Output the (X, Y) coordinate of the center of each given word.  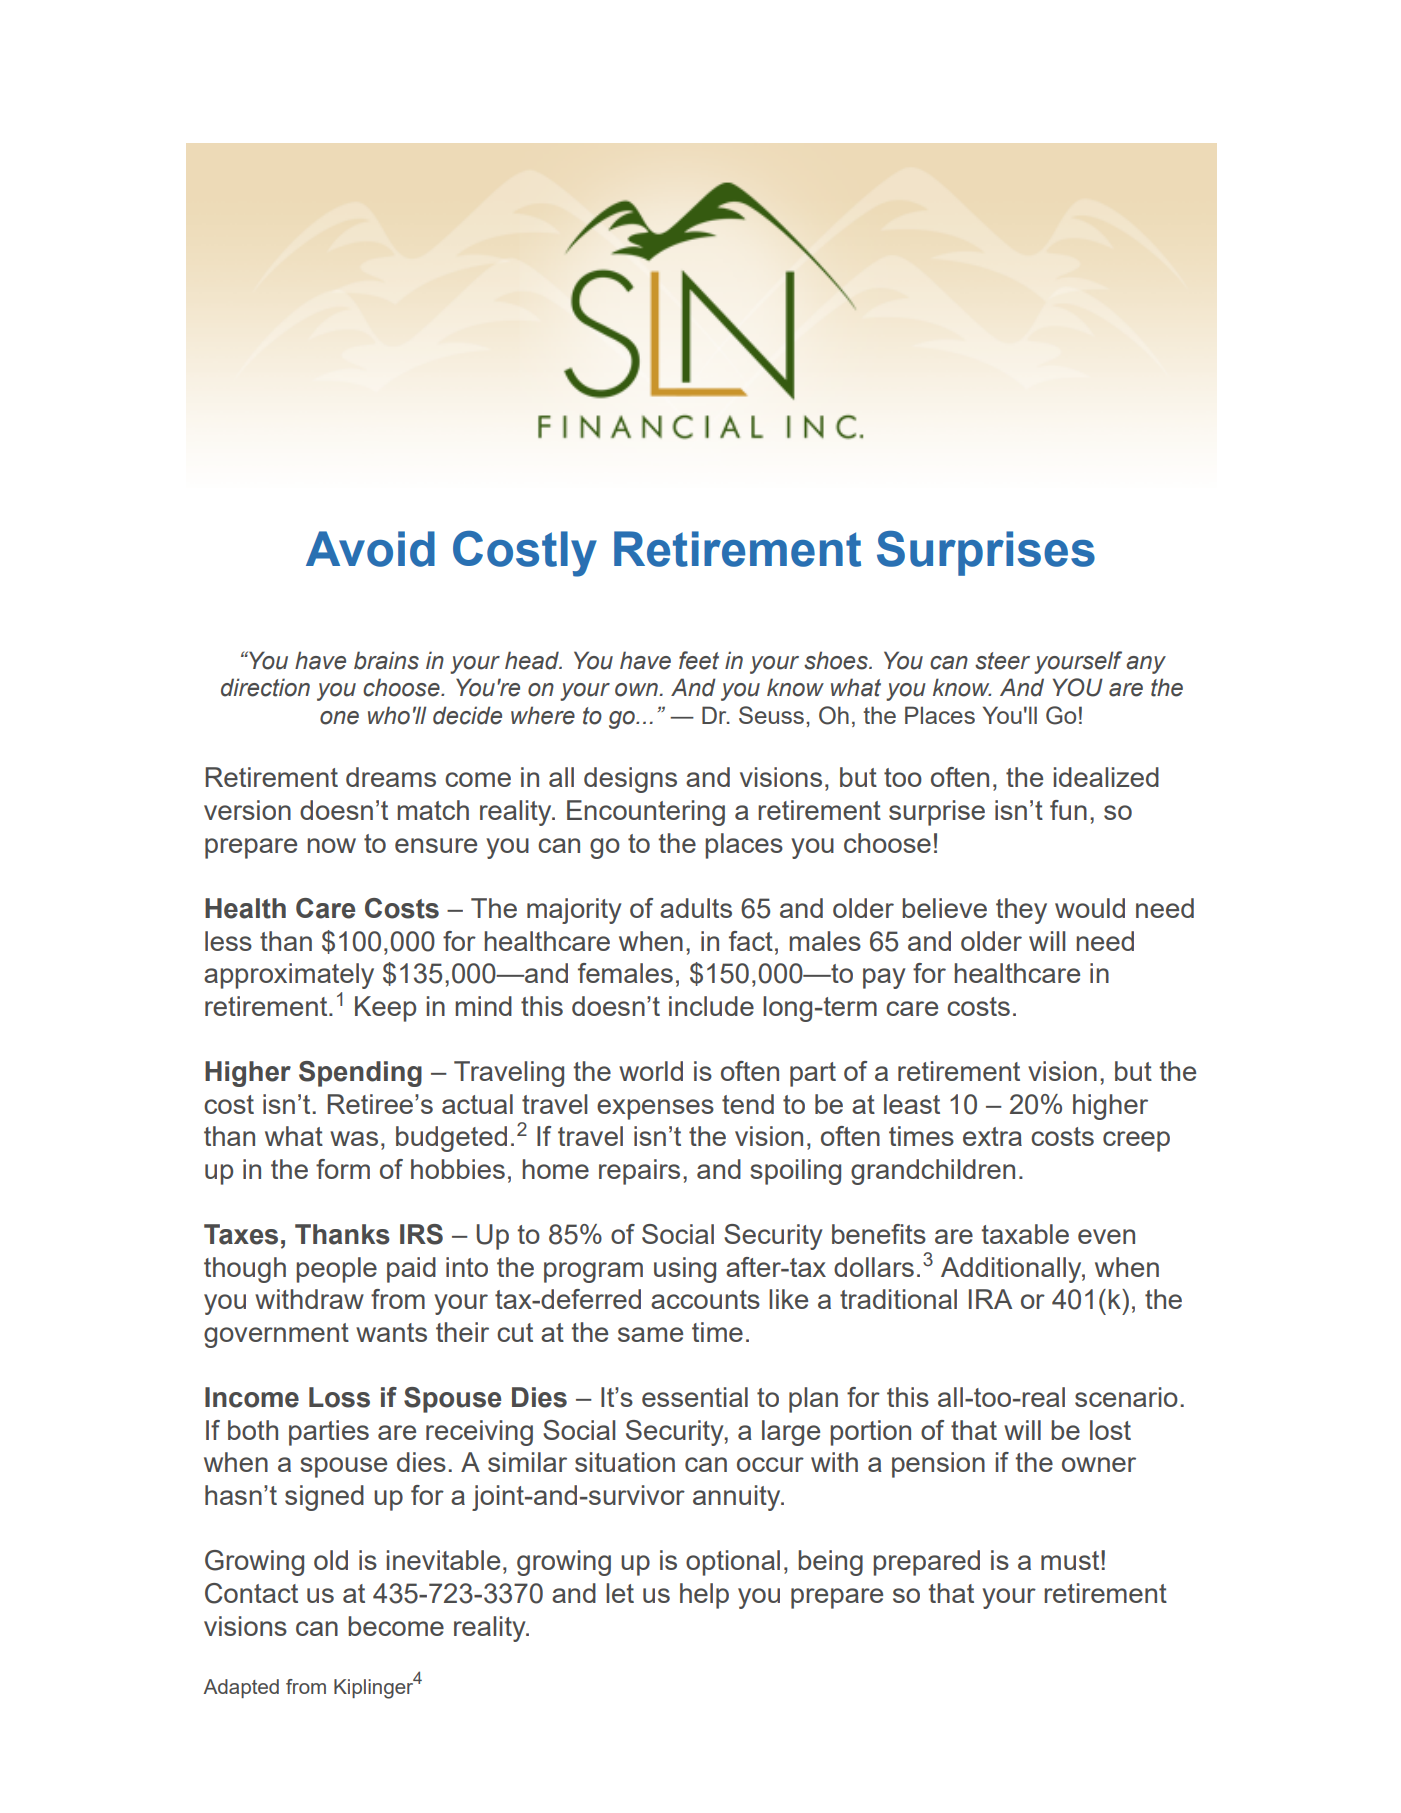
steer (1002, 661)
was (354, 1138)
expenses (655, 1109)
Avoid (370, 549)
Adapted (241, 1688)
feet (699, 660)
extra (992, 1136)
